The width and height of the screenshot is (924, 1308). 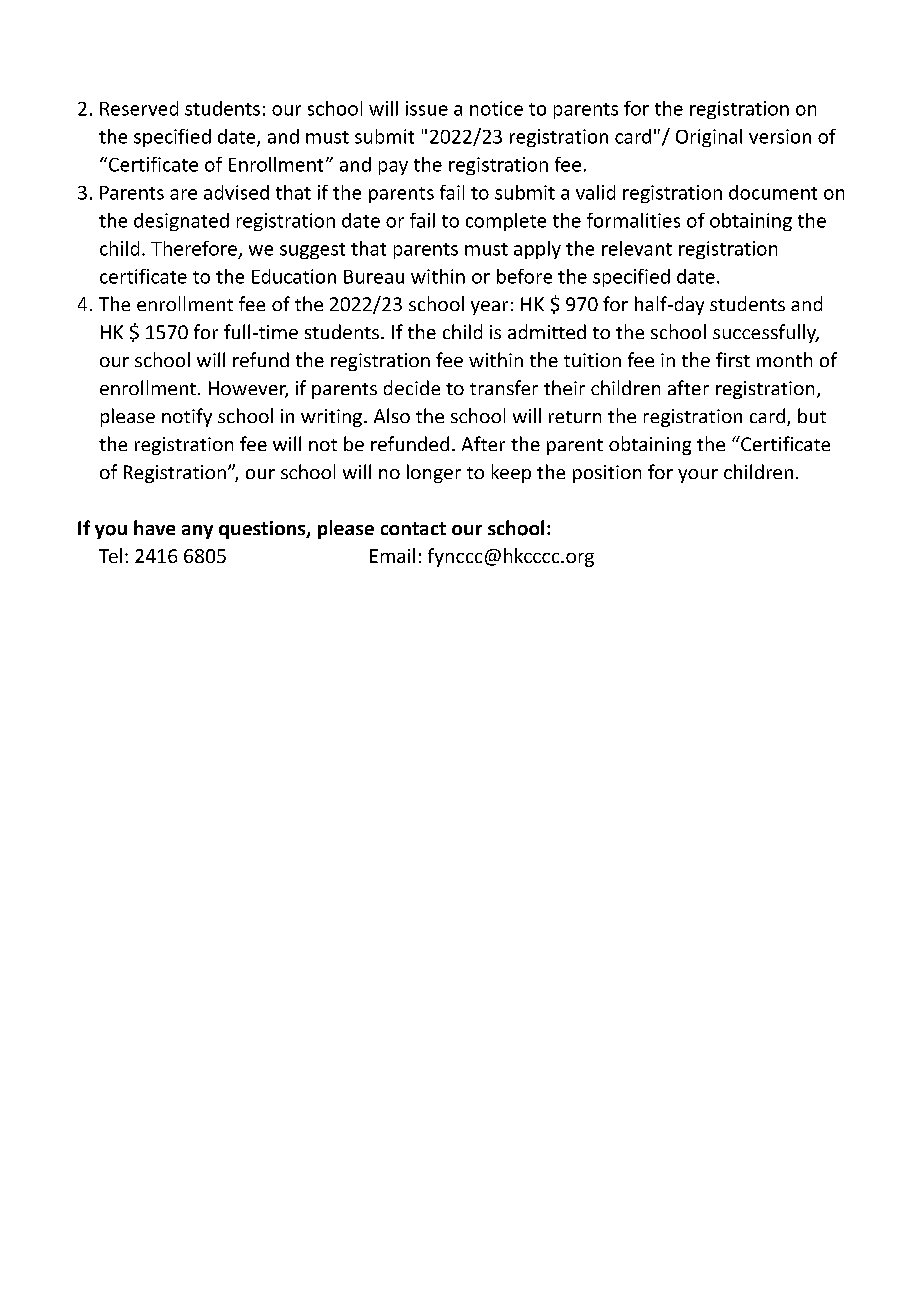 What do you see at coordinates (698, 476) in the screenshot?
I see `your` at bounding box center [698, 476].
